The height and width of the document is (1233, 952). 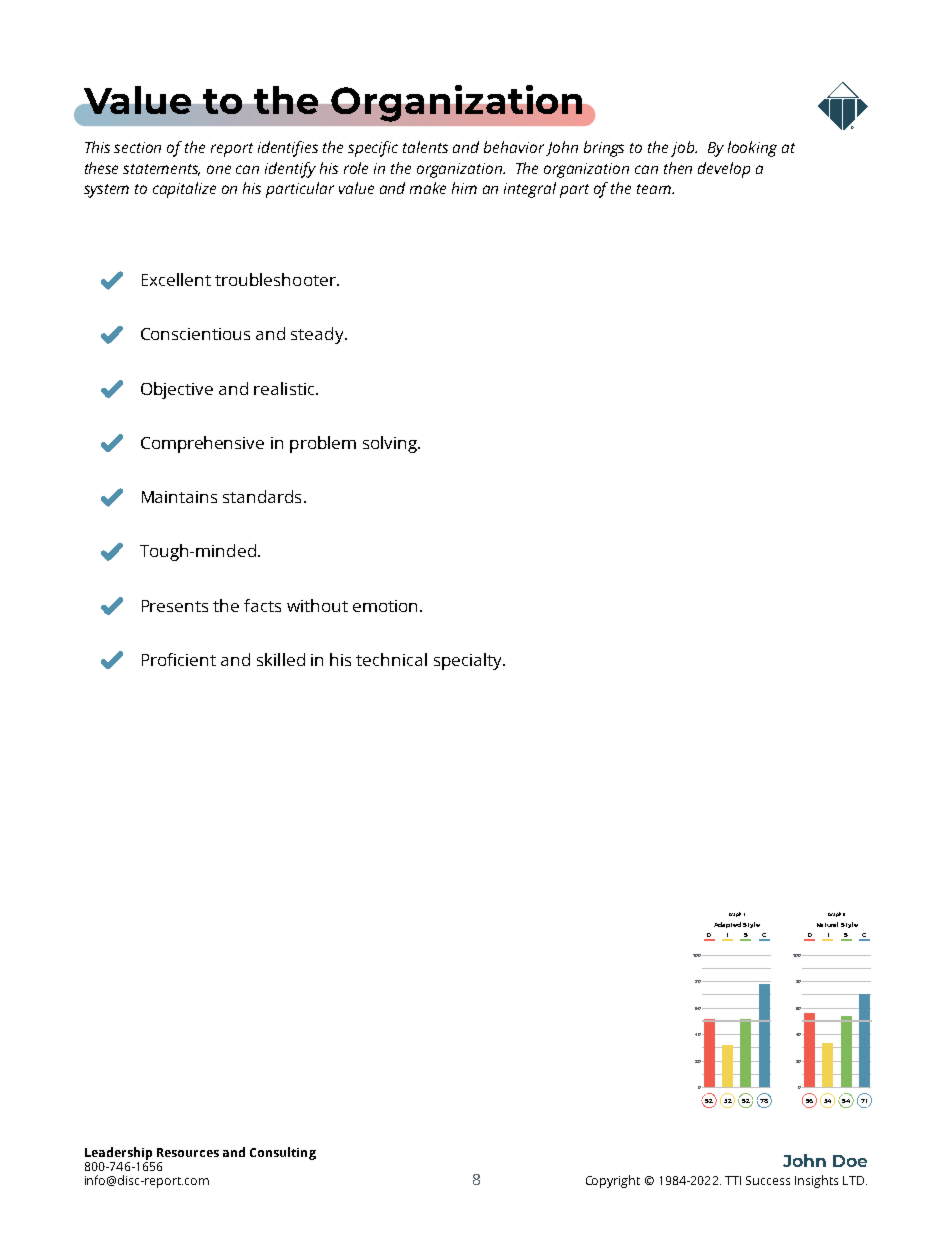 I want to click on Adapted, so click(x=727, y=925).
